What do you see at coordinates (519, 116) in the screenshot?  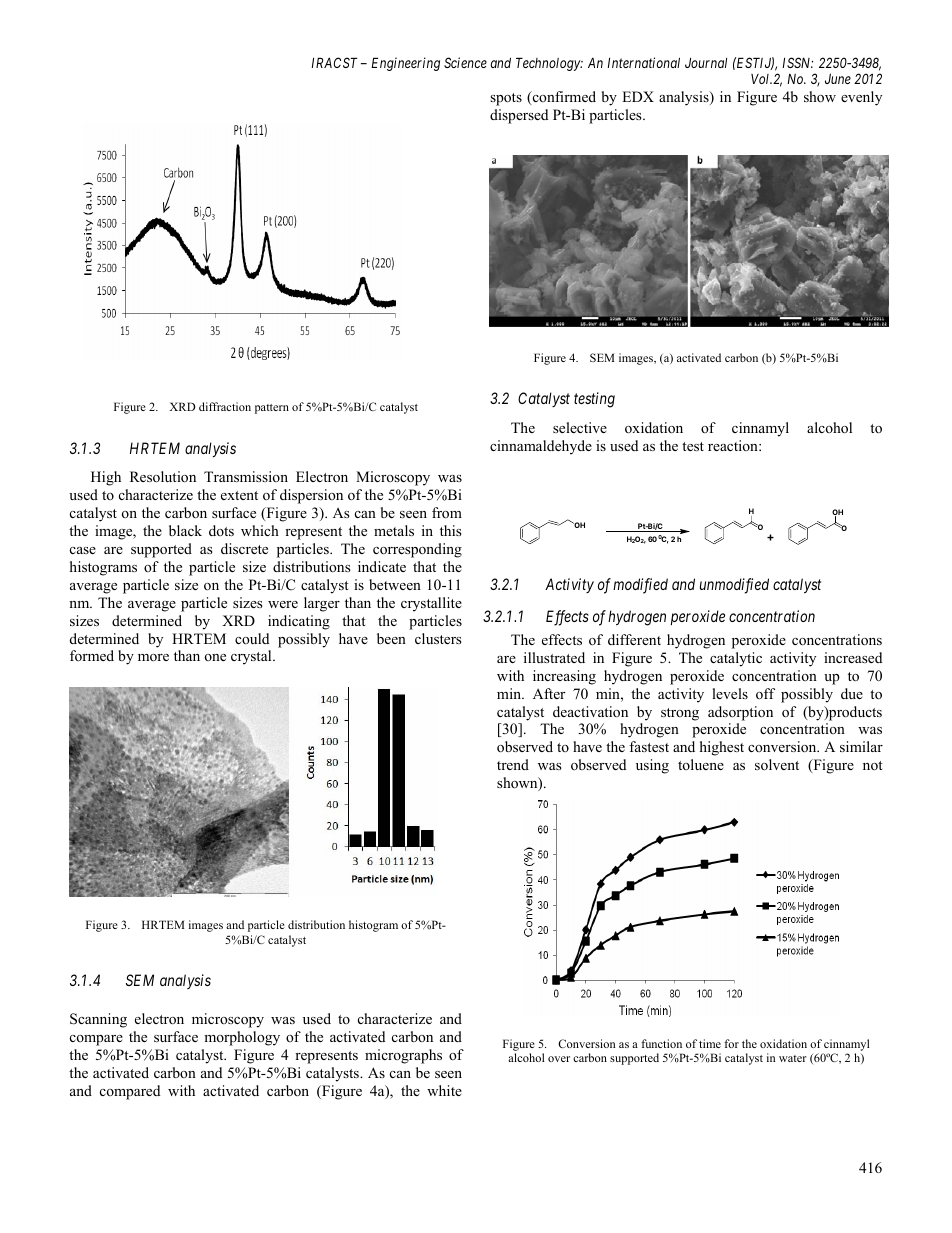 I see `dispersed` at bounding box center [519, 116].
